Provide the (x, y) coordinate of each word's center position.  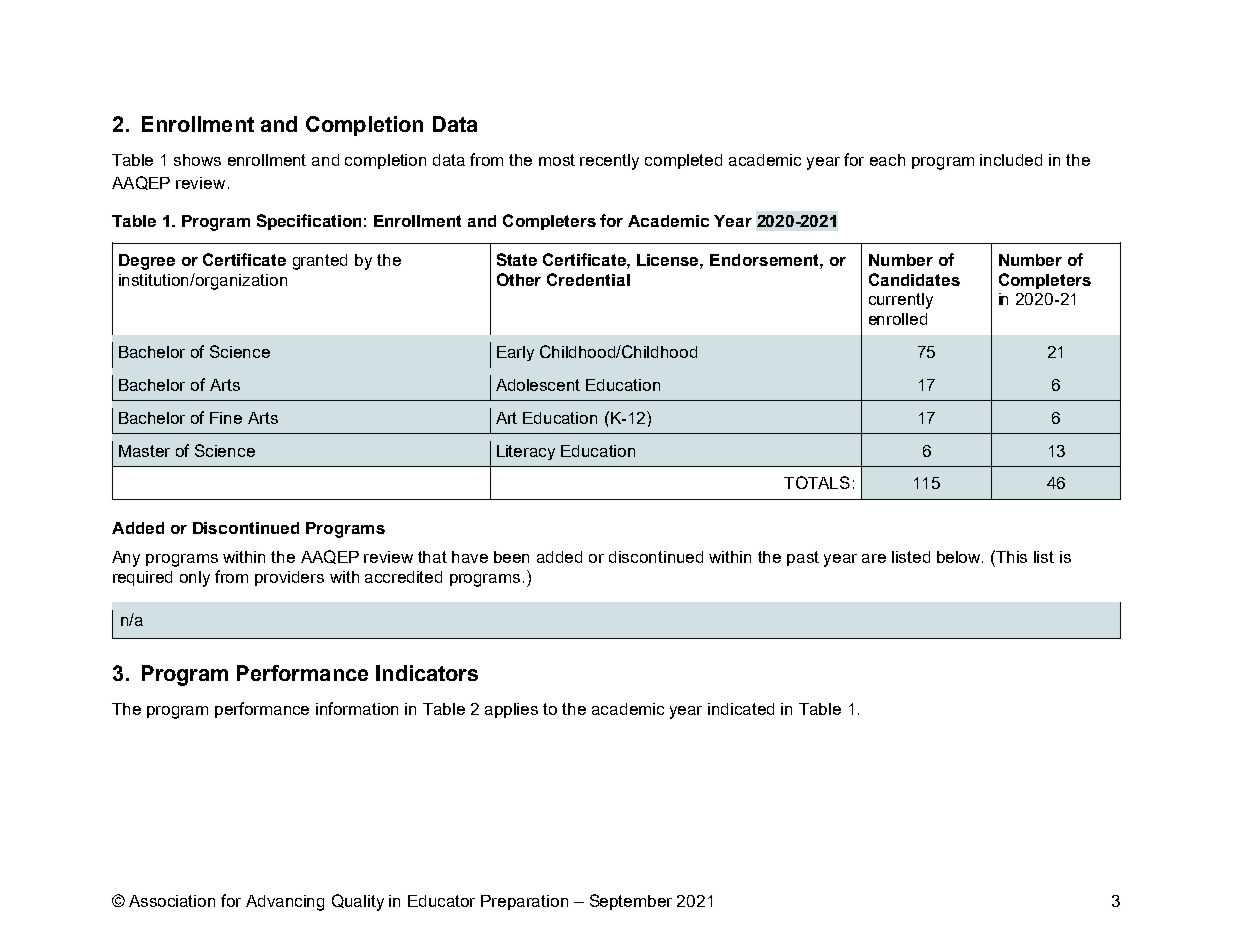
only (195, 579)
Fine (226, 418)
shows (197, 160)
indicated (741, 709)
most (557, 160)
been (511, 557)
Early (515, 353)
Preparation (524, 902)
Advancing (285, 903)
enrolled (898, 319)
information (357, 708)
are (874, 558)
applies (511, 710)
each (887, 160)
